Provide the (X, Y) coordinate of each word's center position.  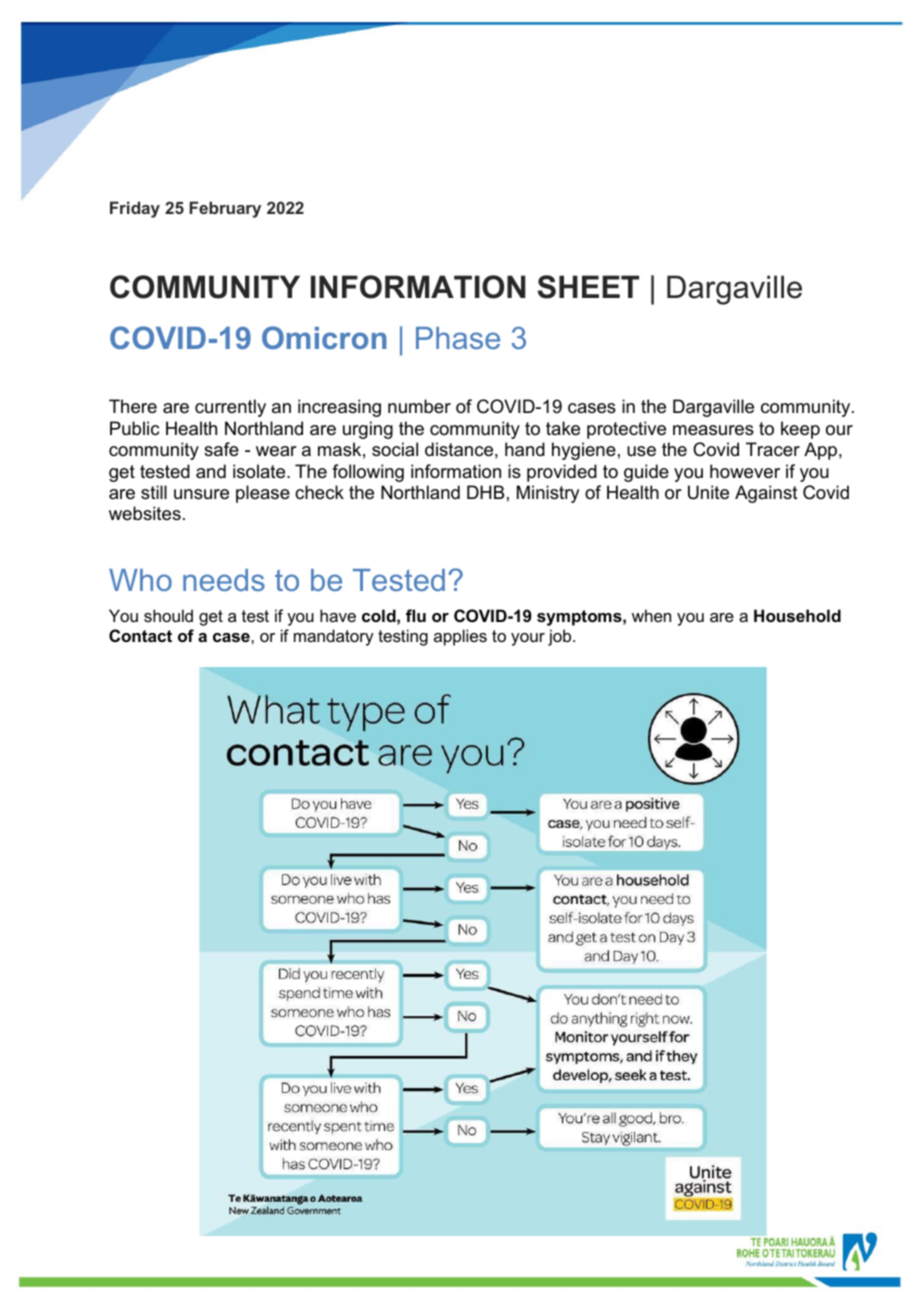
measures (713, 430)
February (225, 209)
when (651, 615)
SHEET (588, 287)
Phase (458, 338)
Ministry (548, 494)
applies (460, 637)
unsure (201, 494)
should (168, 615)
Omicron (324, 337)
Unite (708, 492)
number (419, 406)
